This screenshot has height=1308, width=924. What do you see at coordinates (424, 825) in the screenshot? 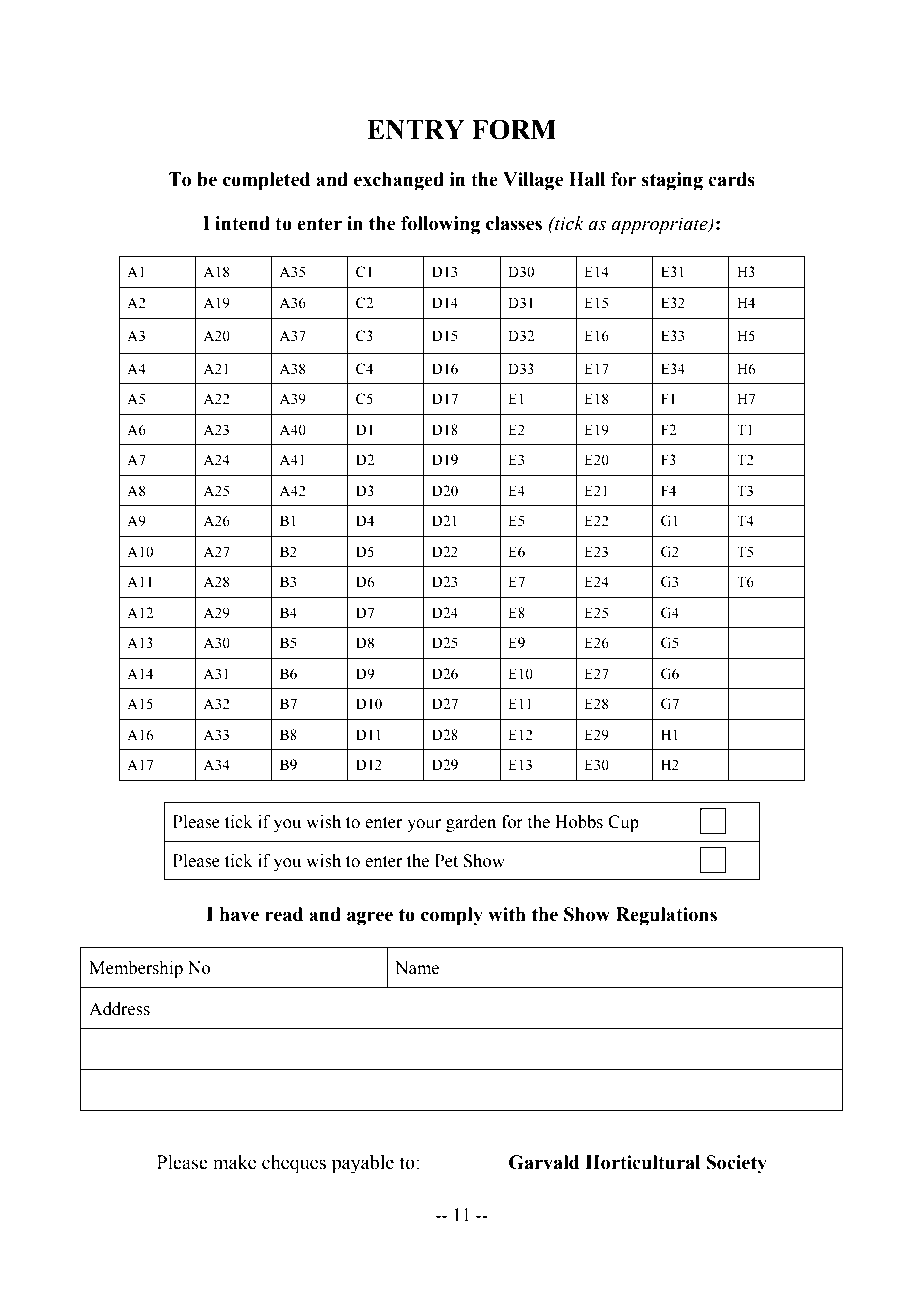
I see `your` at bounding box center [424, 825].
